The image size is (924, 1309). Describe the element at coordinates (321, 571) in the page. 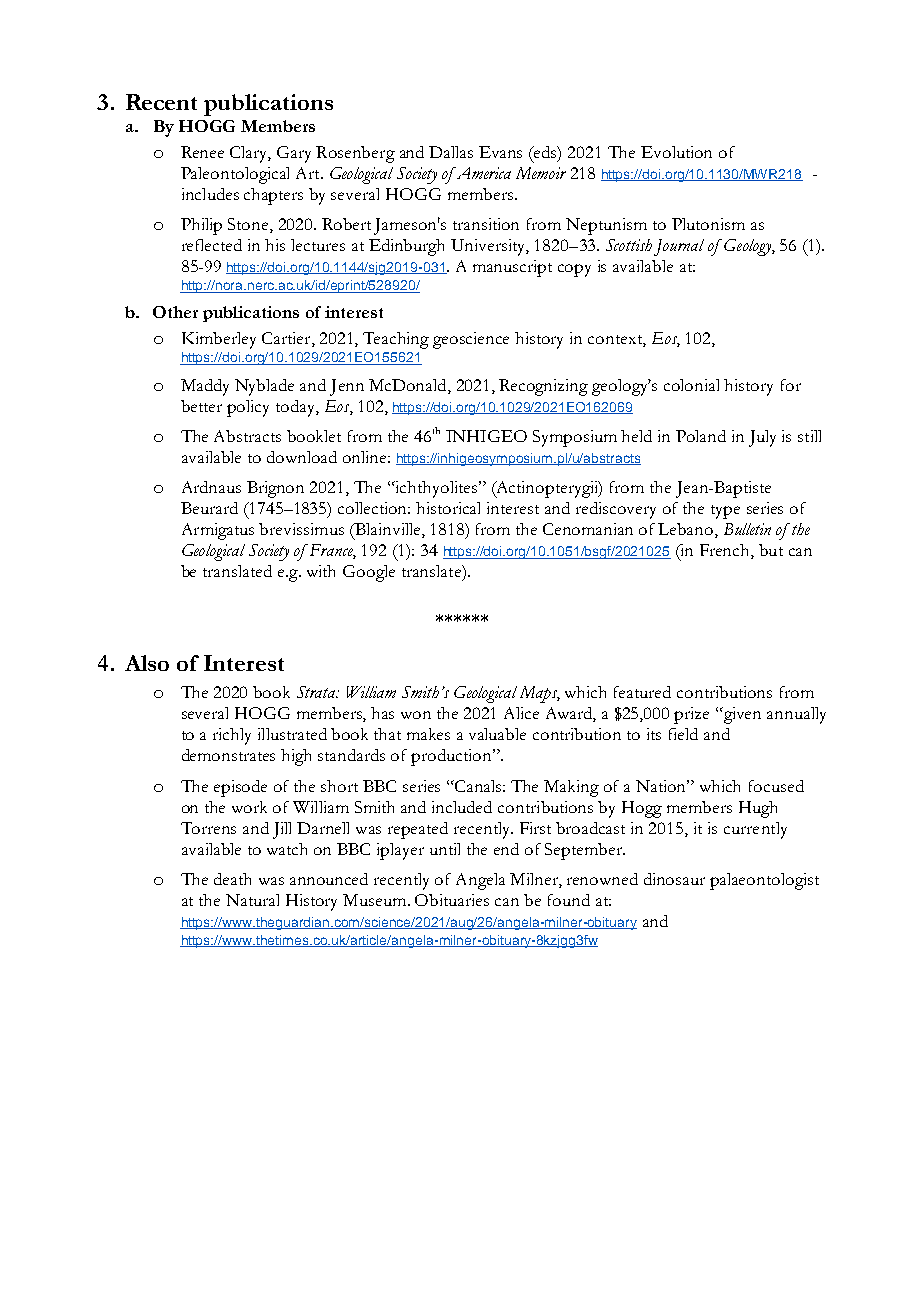

I see `with` at that location.
